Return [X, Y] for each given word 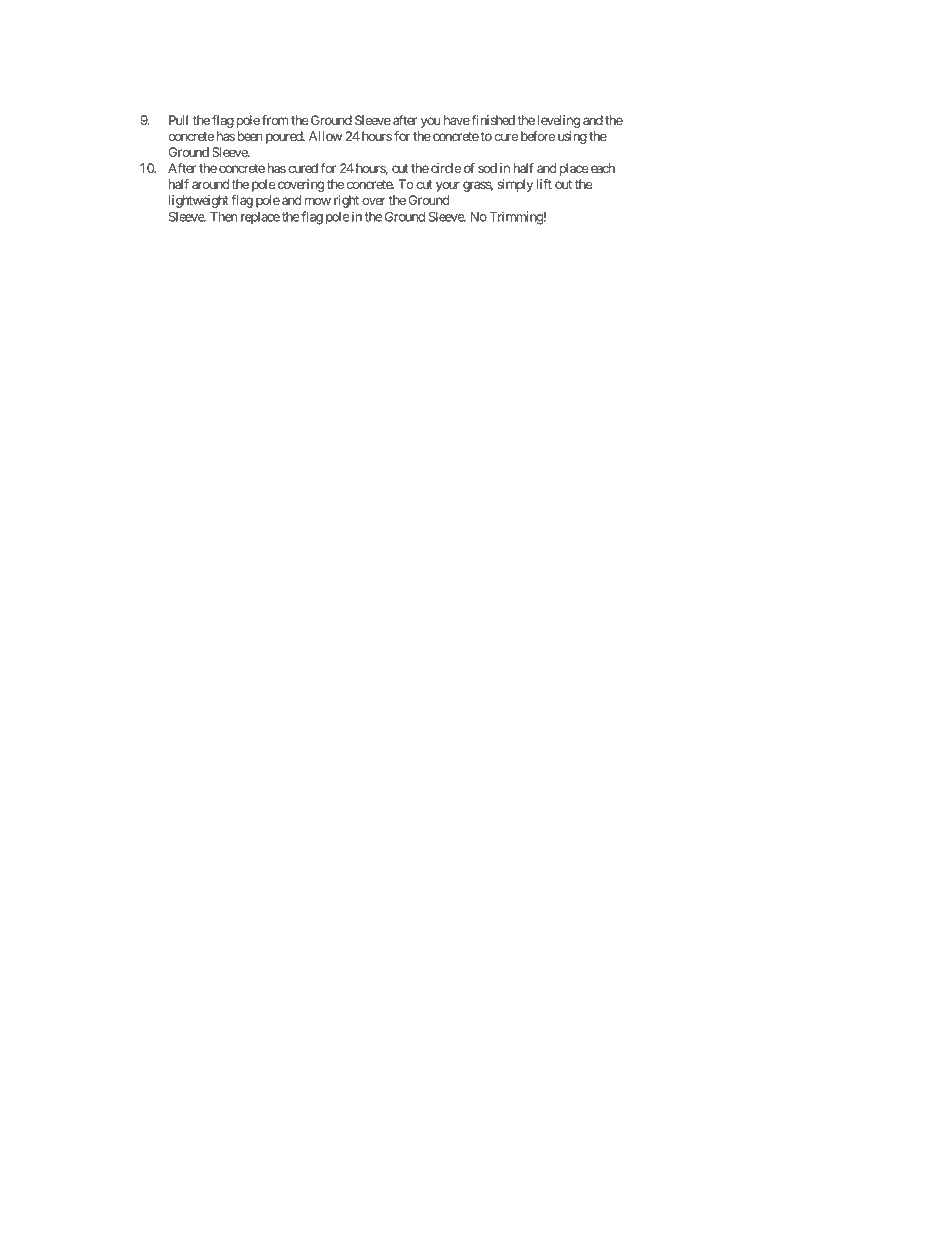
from [275, 120]
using [572, 137]
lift [544, 184]
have [457, 120]
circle [446, 168]
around [210, 184]
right [346, 201]
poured [285, 137]
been [250, 136]
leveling [559, 121]
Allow [325, 136]
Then [223, 217]
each [601, 168]
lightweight [199, 201]
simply [515, 185]
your [448, 186]
